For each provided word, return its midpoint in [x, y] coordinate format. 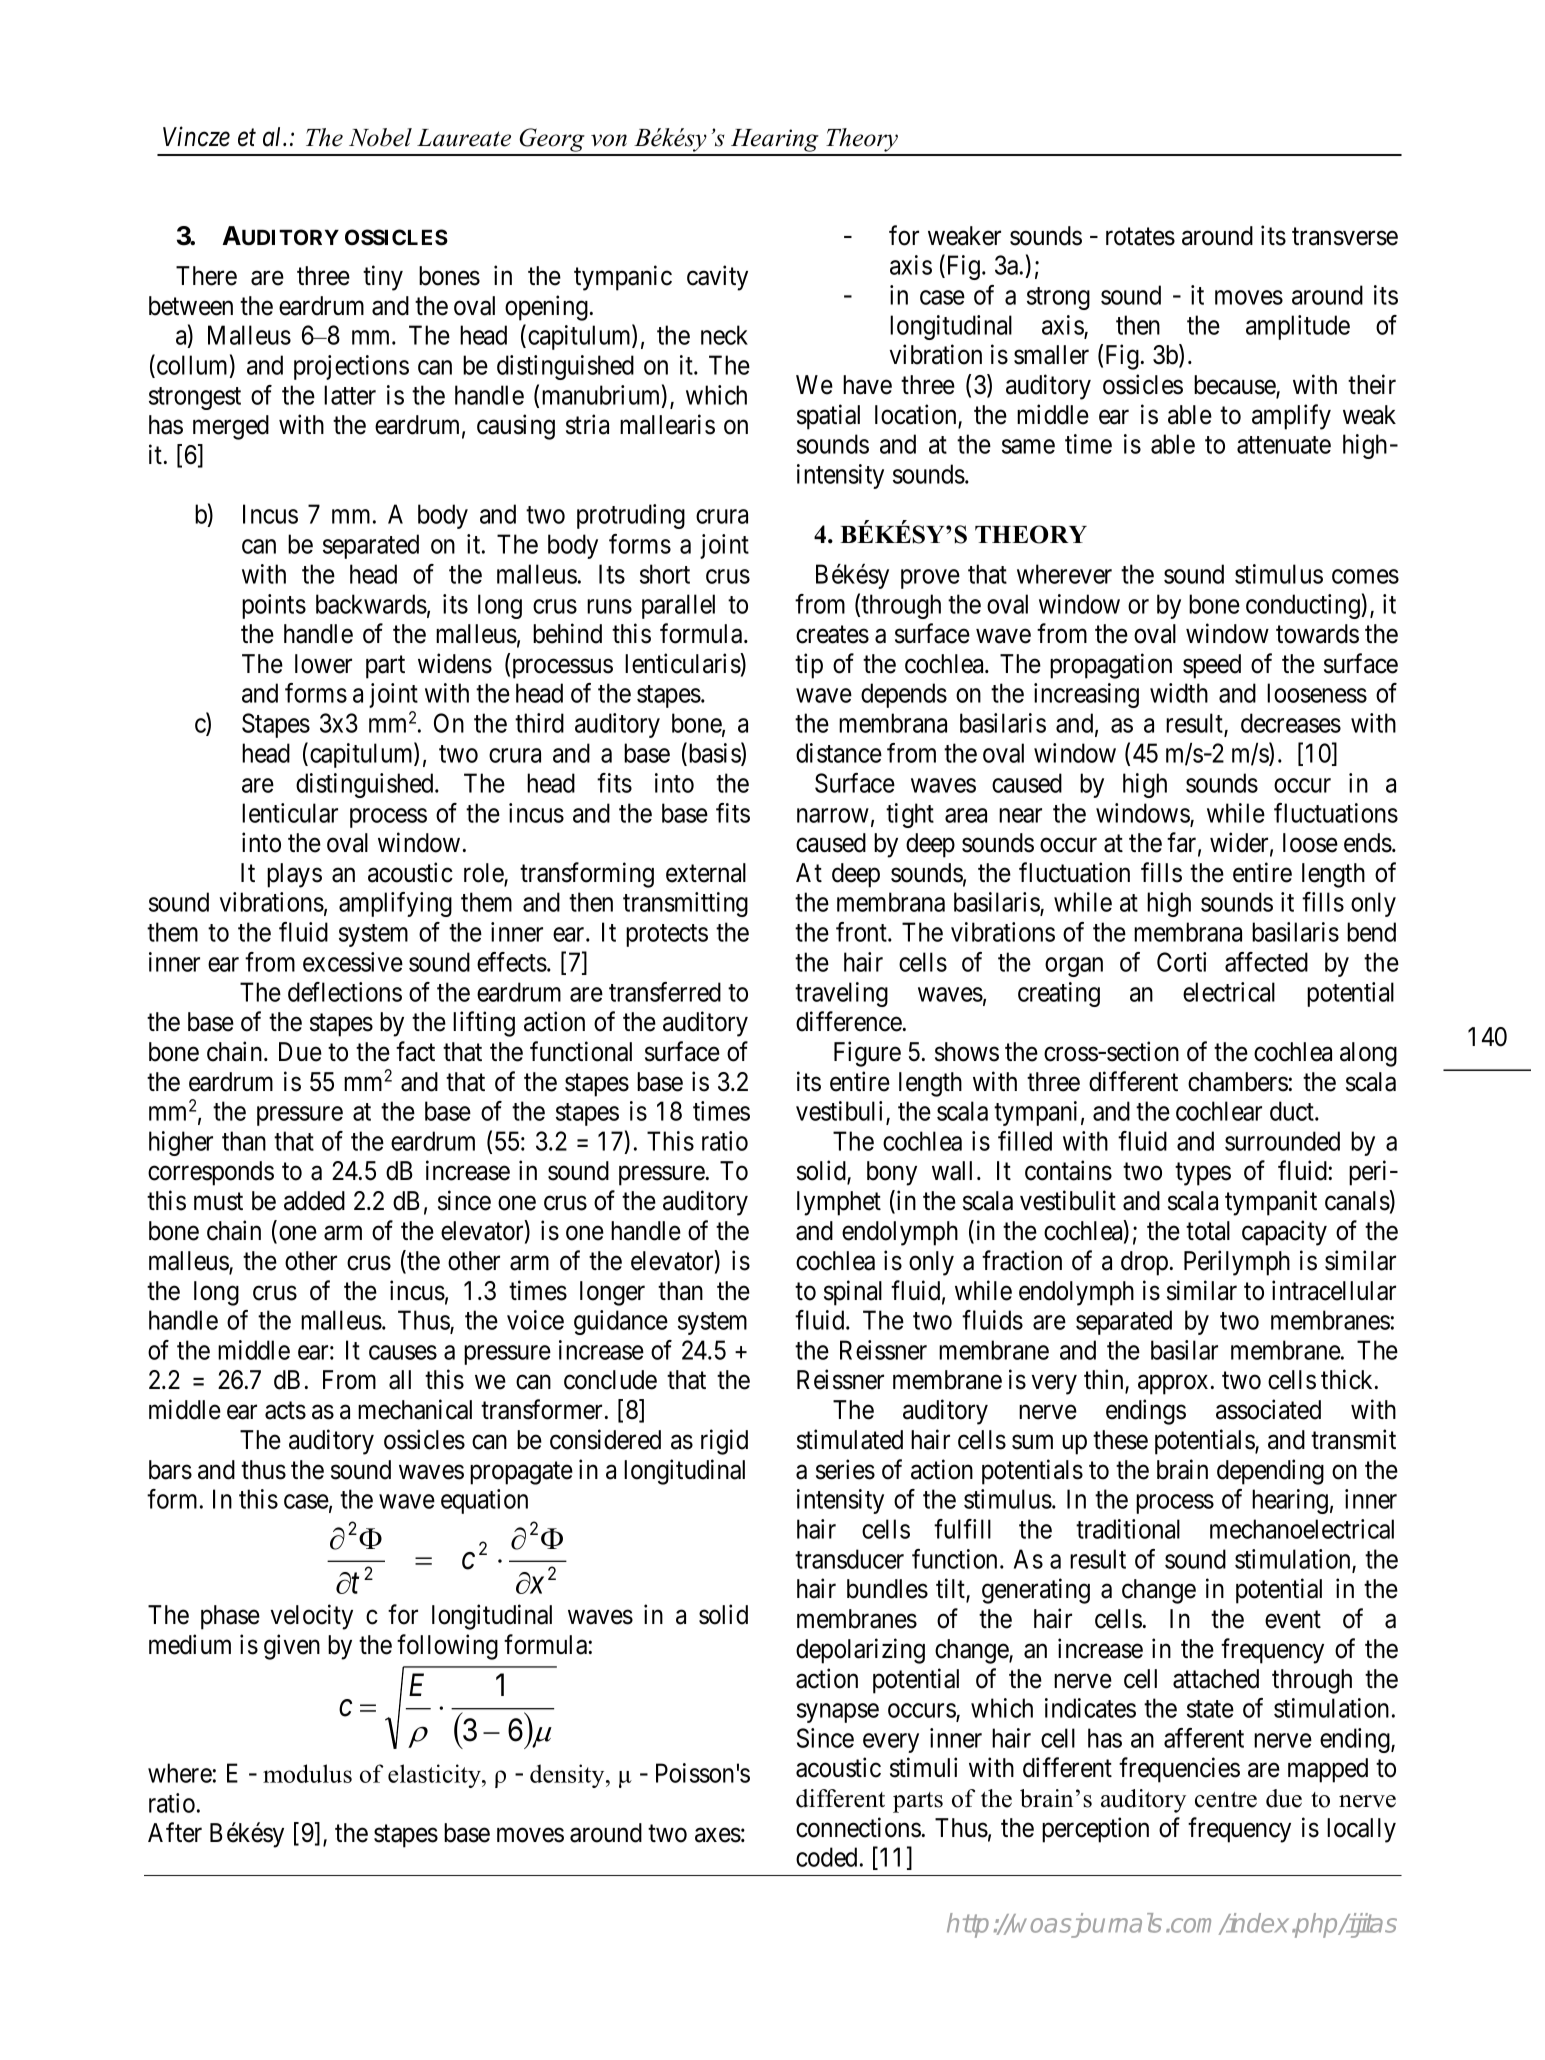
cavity [717, 278]
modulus [307, 1773]
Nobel [380, 137]
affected [1266, 962]
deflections [345, 992]
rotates [1140, 237]
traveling [841, 994]
